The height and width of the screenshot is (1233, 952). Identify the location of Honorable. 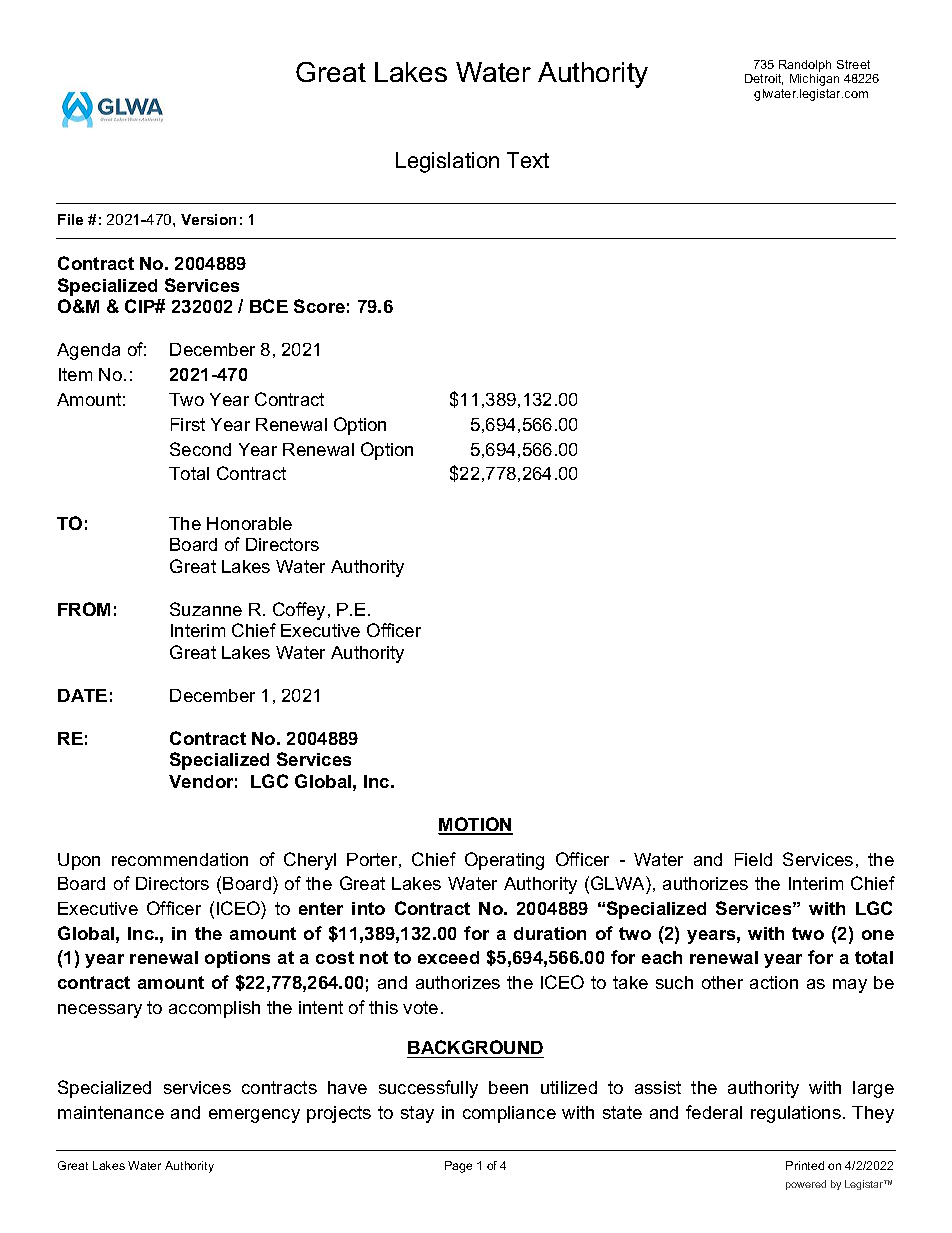
(249, 523).
